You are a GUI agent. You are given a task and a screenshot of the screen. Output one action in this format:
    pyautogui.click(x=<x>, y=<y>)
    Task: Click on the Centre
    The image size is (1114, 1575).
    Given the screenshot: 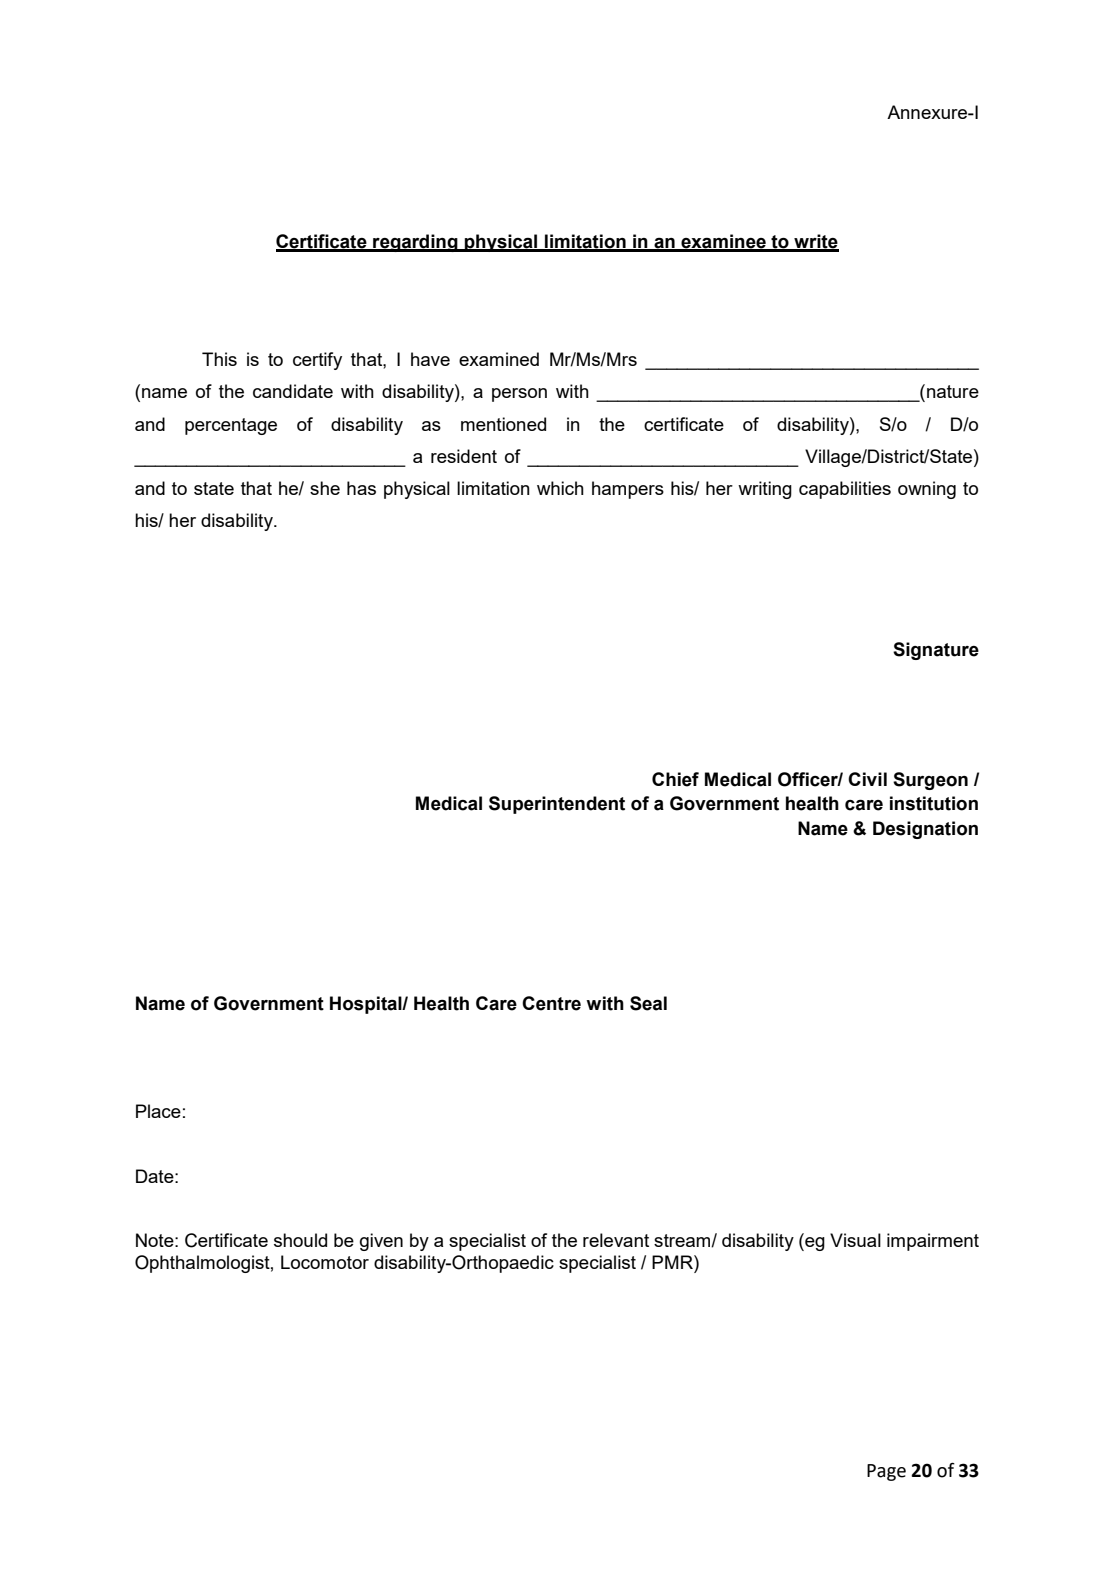 What is the action you would take?
    pyautogui.click(x=551, y=1003)
